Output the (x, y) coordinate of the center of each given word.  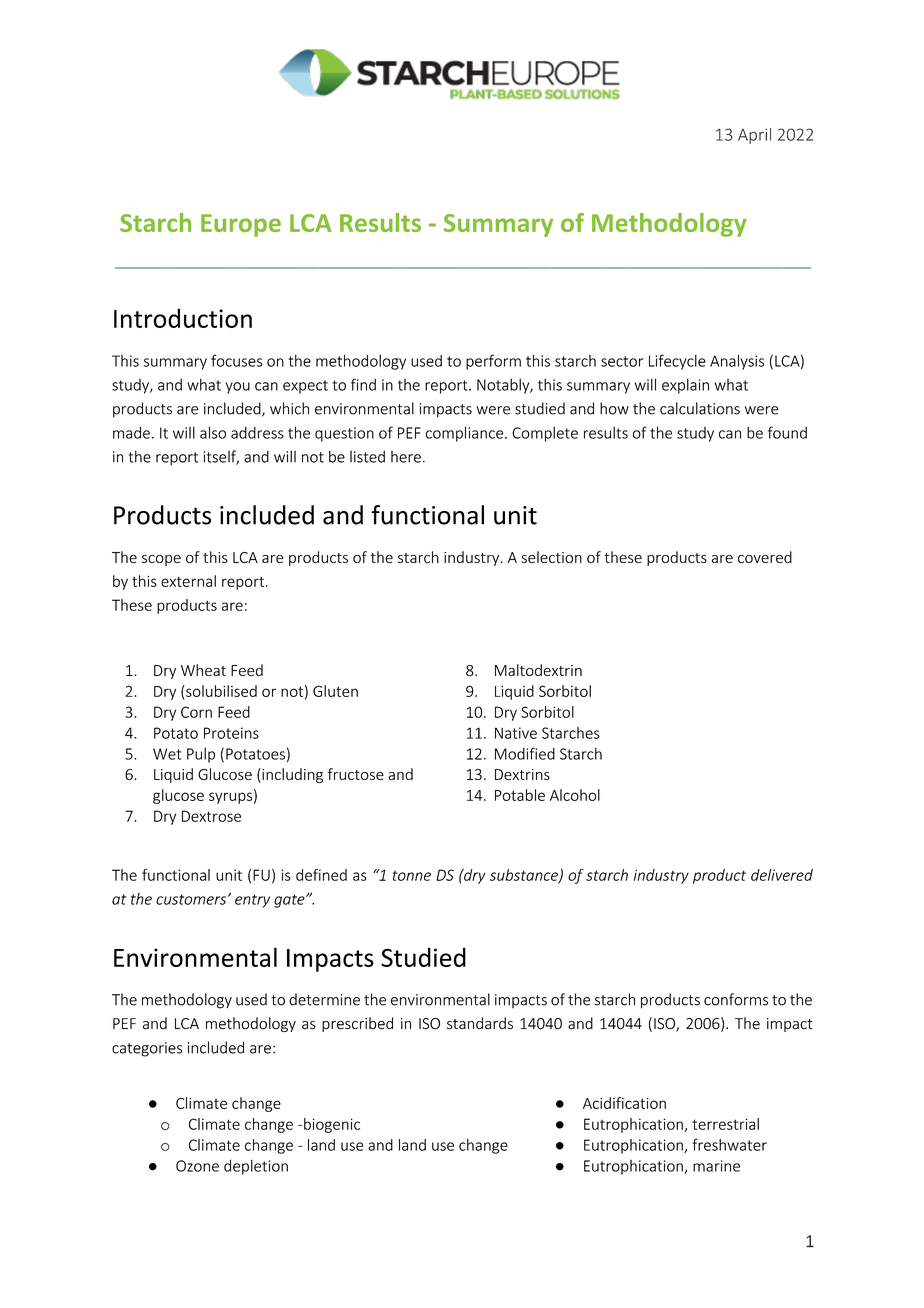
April (754, 136)
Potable (520, 795)
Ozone (197, 1166)
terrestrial (725, 1124)
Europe (241, 225)
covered (765, 557)
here (406, 457)
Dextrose (211, 816)
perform (493, 362)
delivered (782, 875)
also (213, 433)
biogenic (332, 1125)
